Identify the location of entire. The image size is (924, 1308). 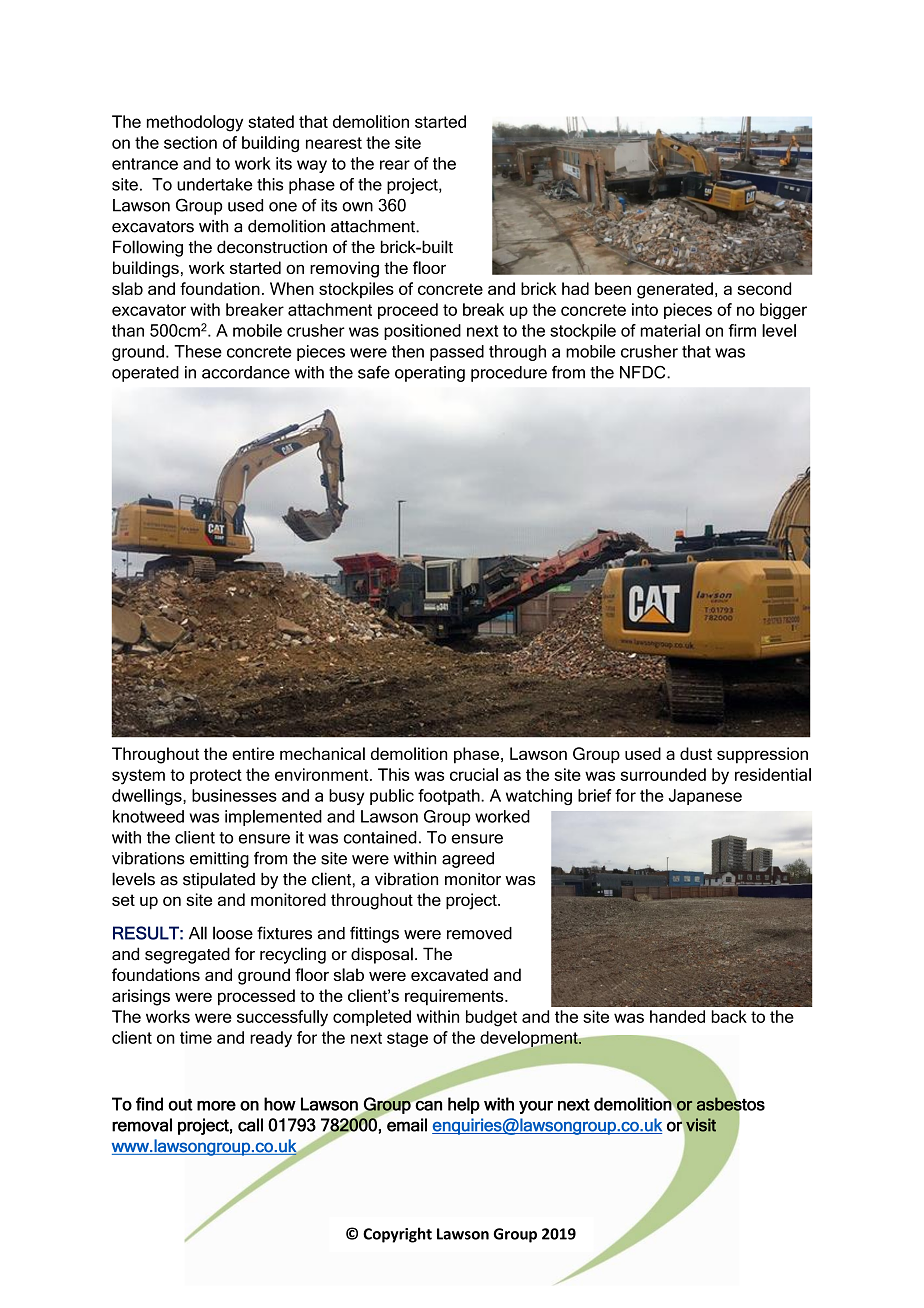
(253, 753).
